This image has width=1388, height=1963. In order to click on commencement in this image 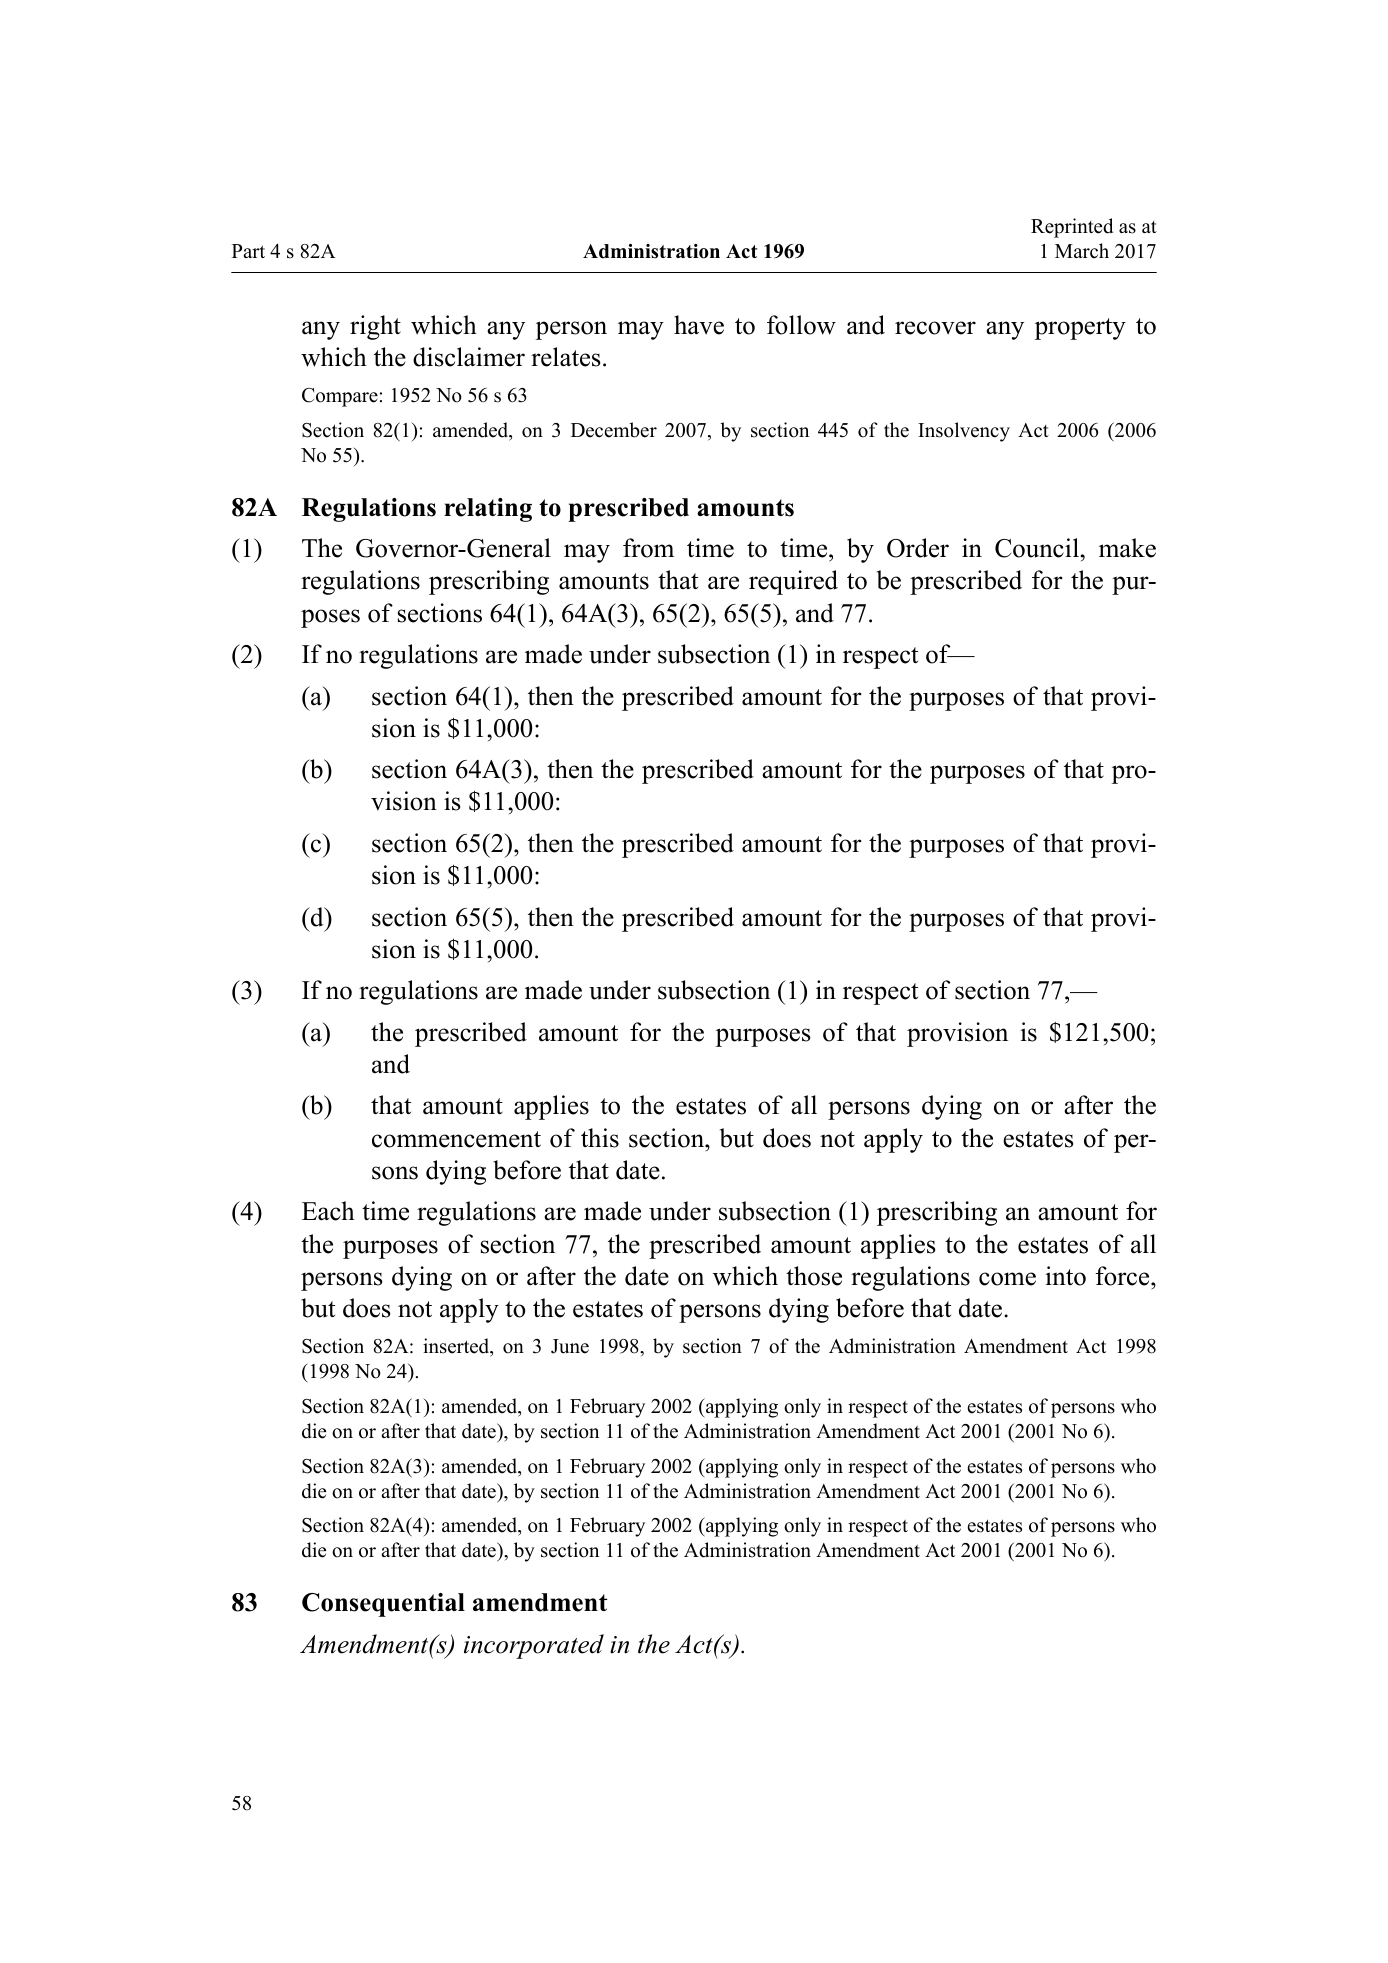, I will do `click(456, 1139)`.
